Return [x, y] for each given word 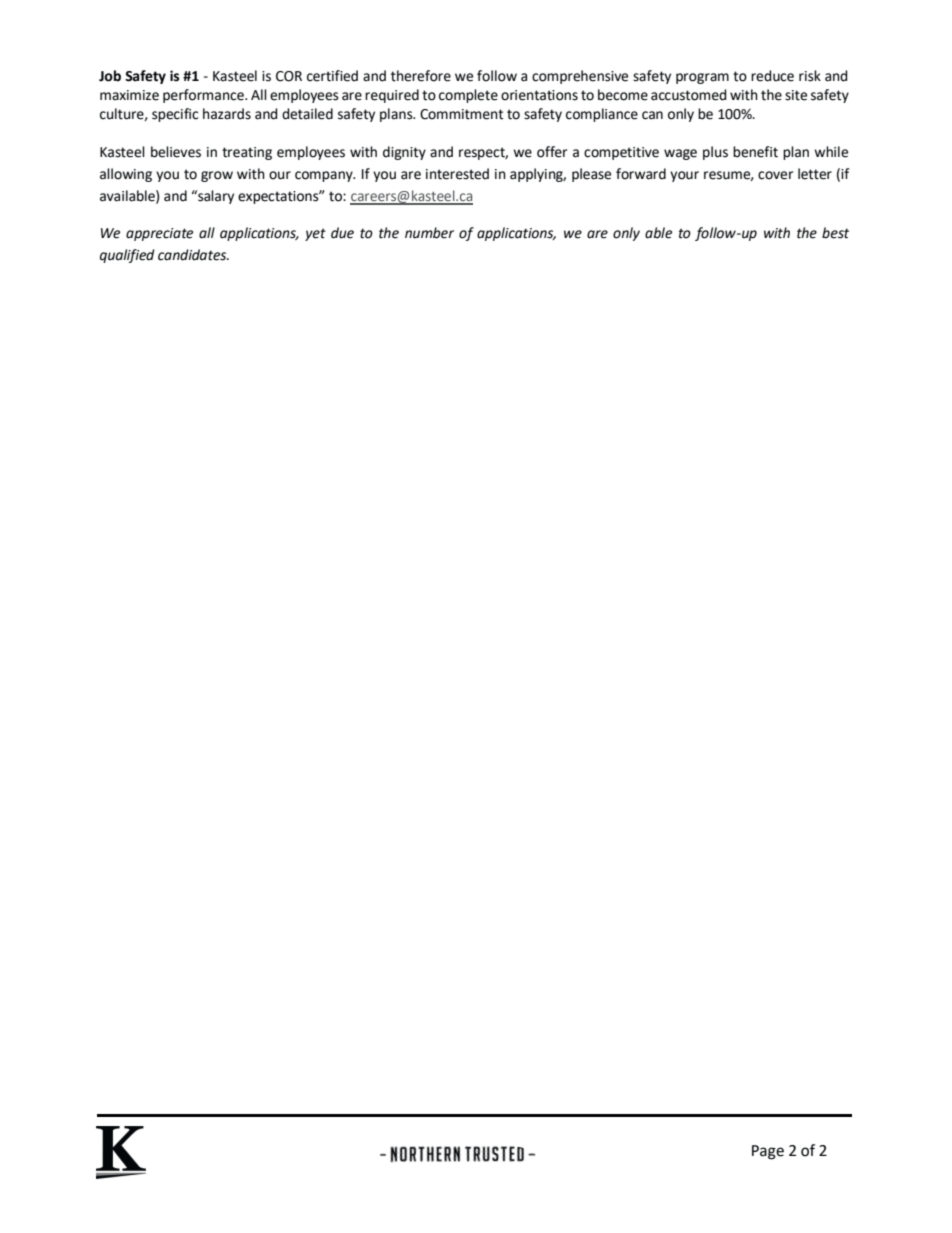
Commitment [461, 114]
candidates [193, 255]
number [429, 233]
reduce [772, 76]
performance [204, 96]
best [835, 233]
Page [768, 1152]
